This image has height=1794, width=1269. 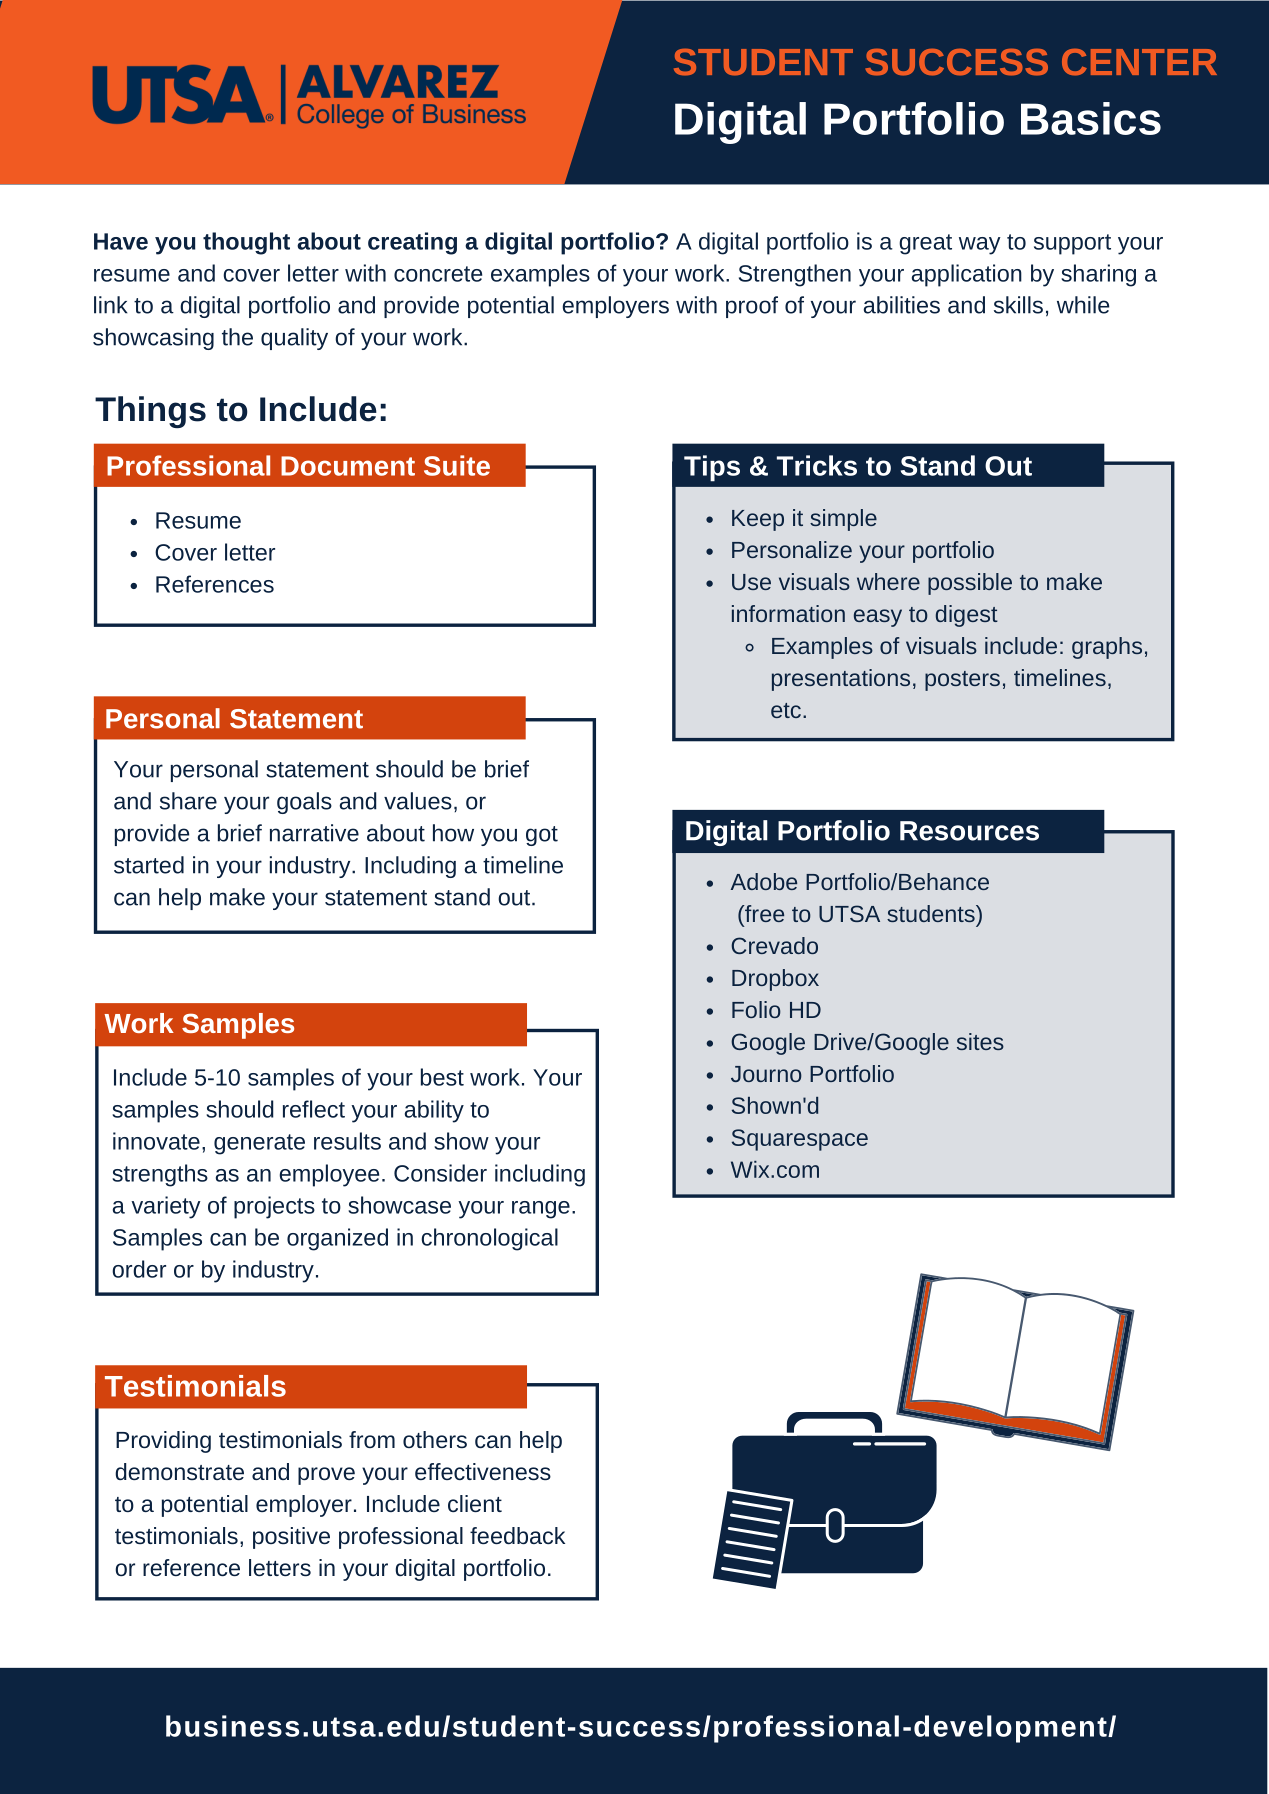 What do you see at coordinates (517, 1535) in the image?
I see `feedback` at bounding box center [517, 1535].
